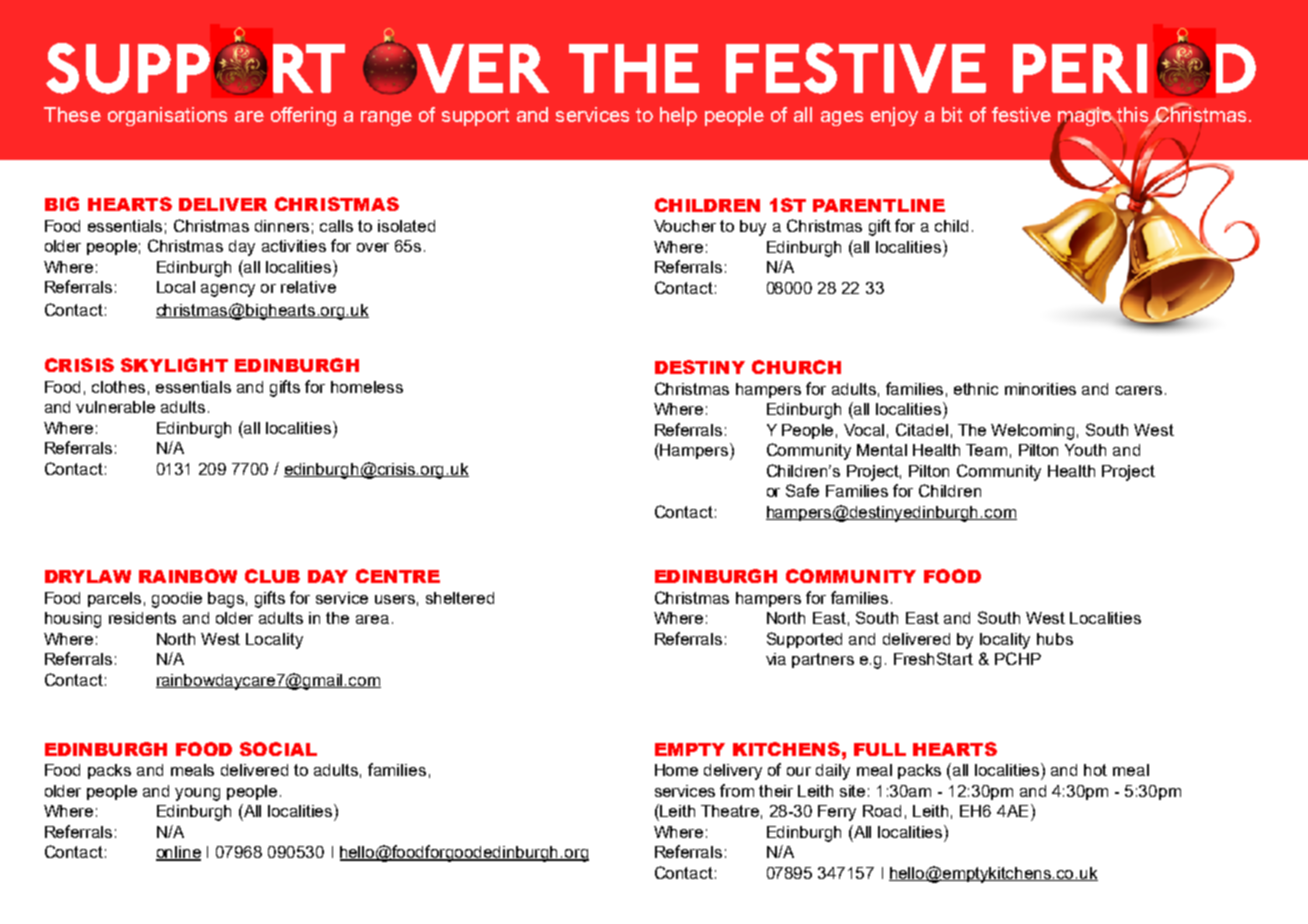 Image resolution: width=1308 pixels, height=924 pixels. I want to click on hubs, so click(1055, 639).
